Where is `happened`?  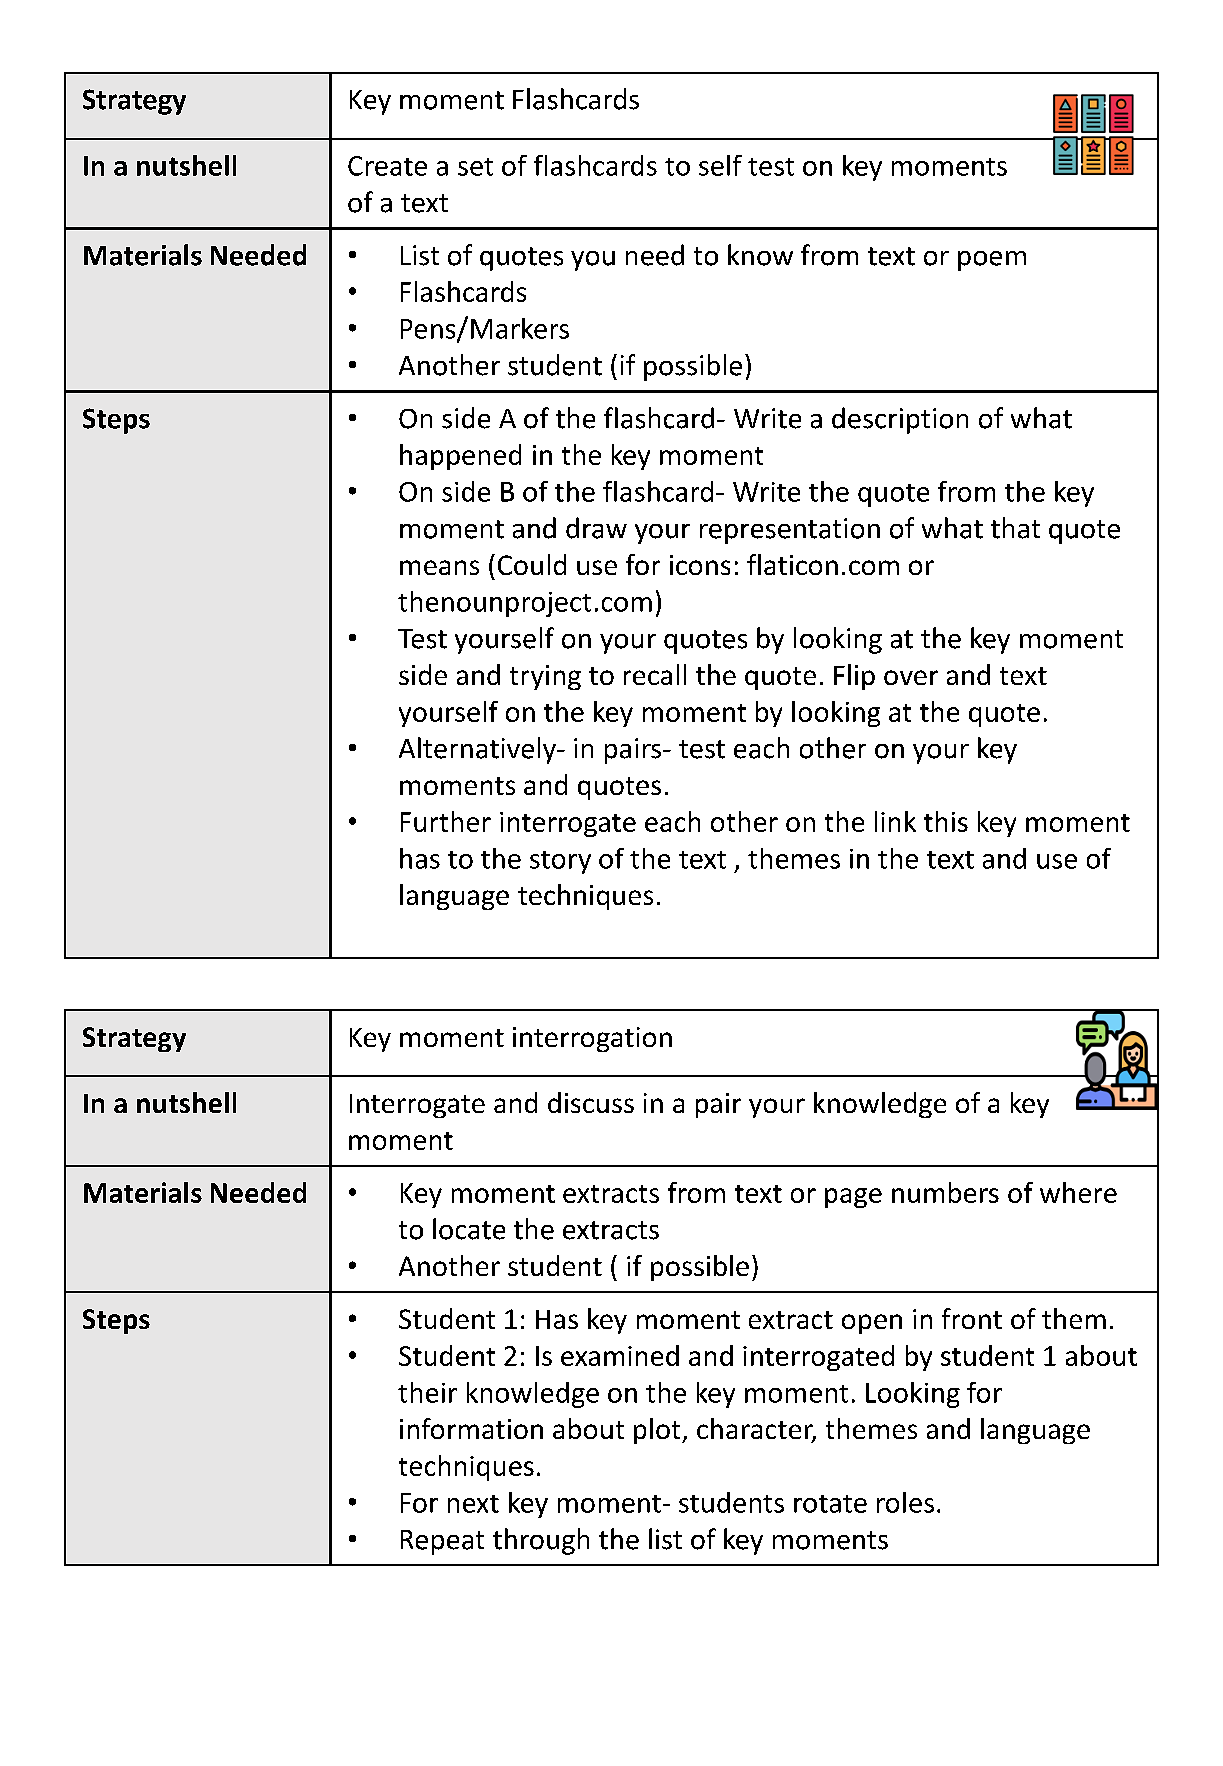
happened is located at coordinates (460, 457).
